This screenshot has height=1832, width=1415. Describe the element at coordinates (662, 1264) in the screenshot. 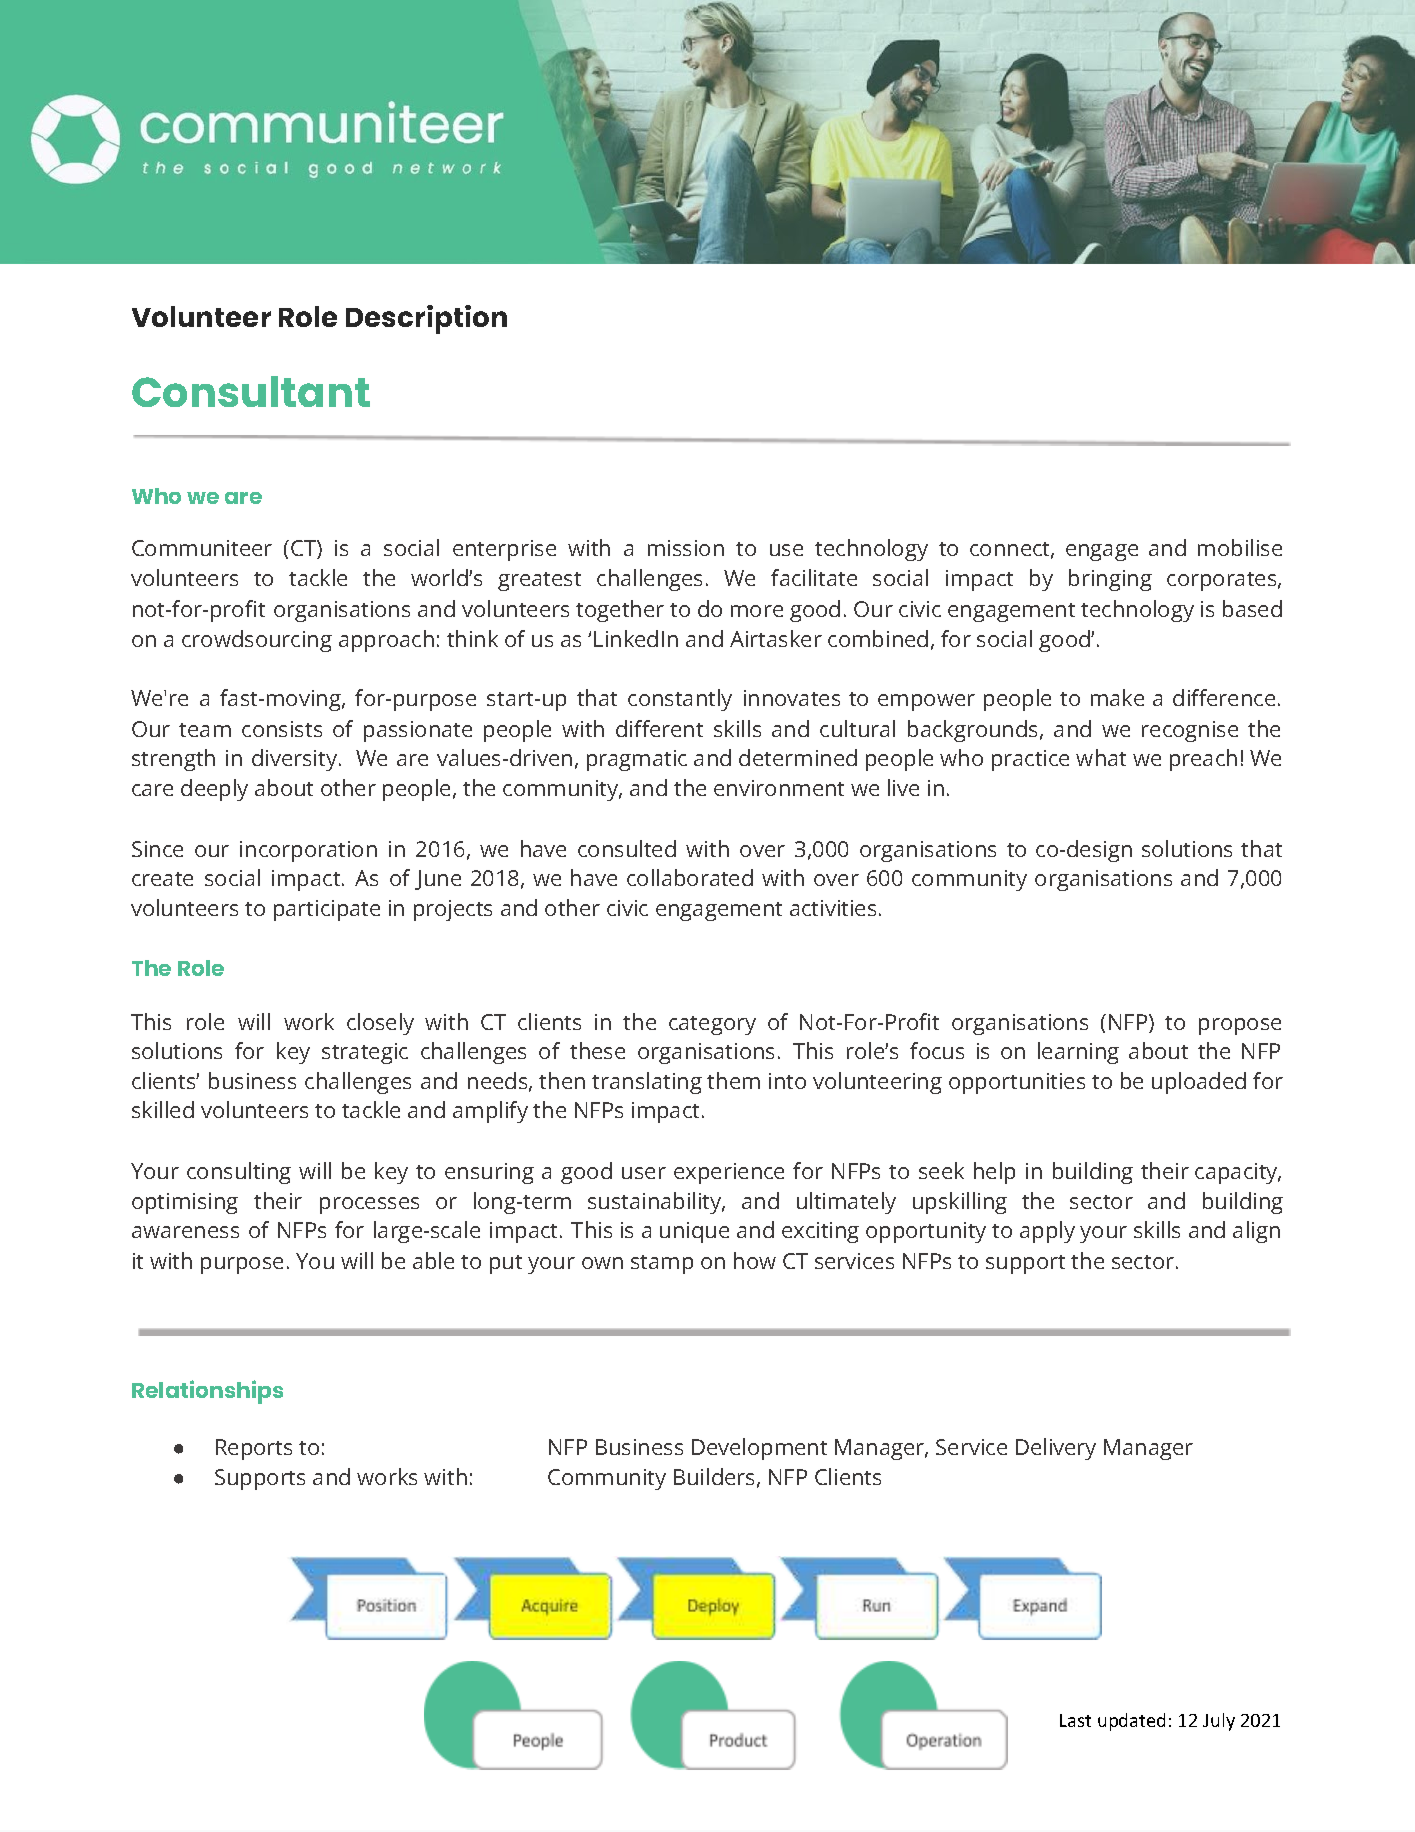

I see `stamp` at that location.
